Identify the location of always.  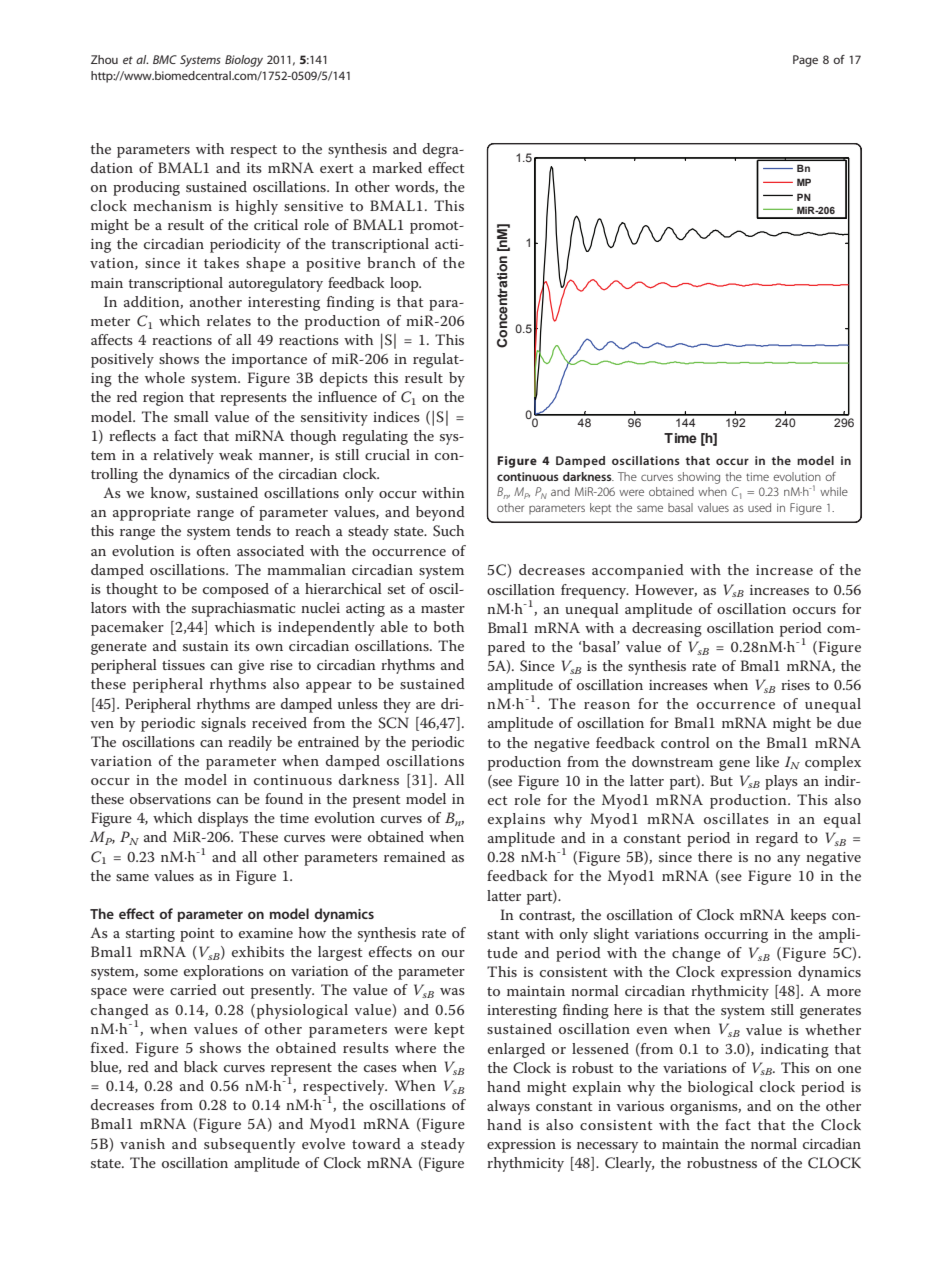
(508, 1107).
